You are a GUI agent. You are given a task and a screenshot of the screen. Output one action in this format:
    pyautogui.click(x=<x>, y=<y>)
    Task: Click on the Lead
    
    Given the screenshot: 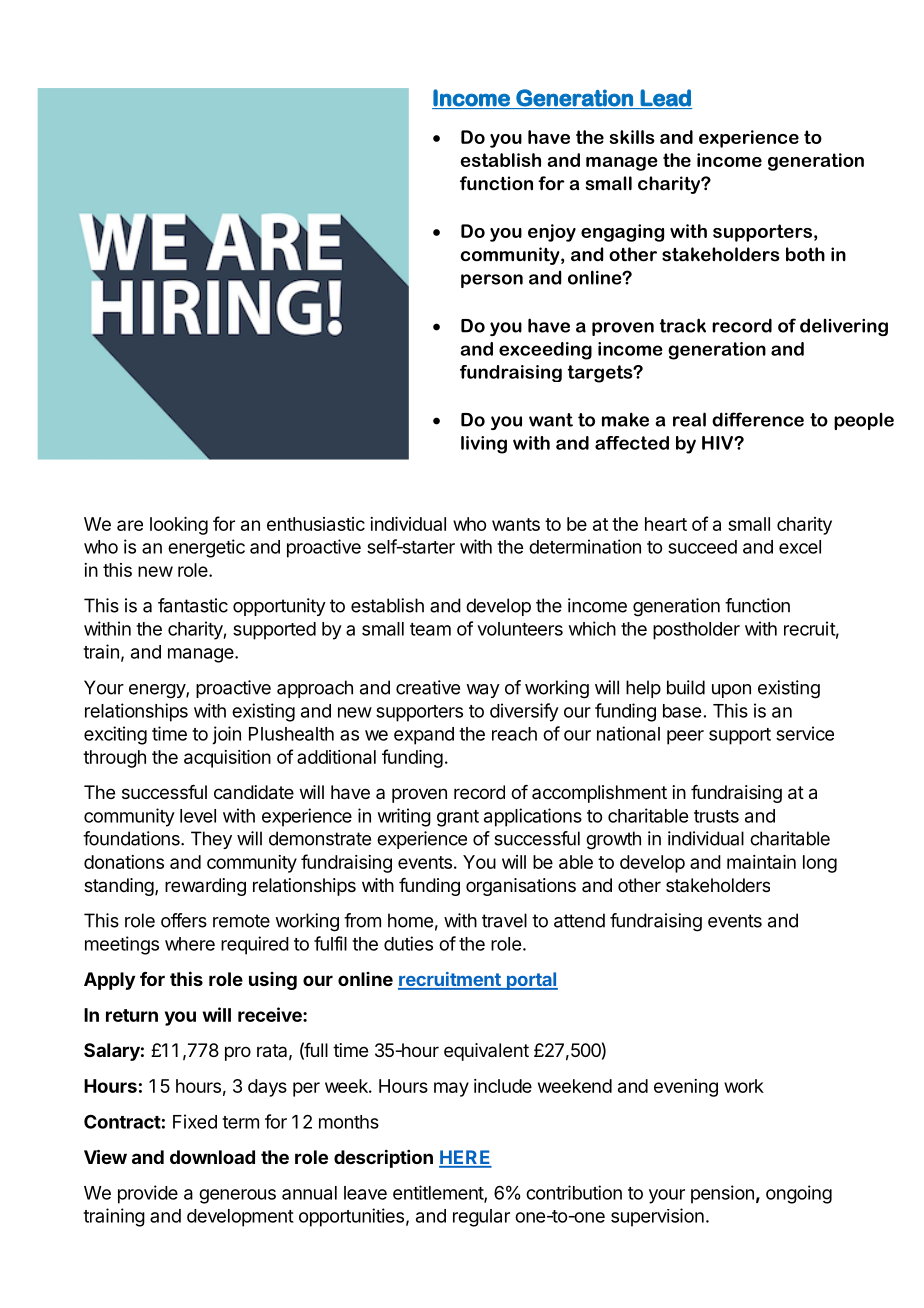 What is the action you would take?
    pyautogui.click(x=665, y=98)
